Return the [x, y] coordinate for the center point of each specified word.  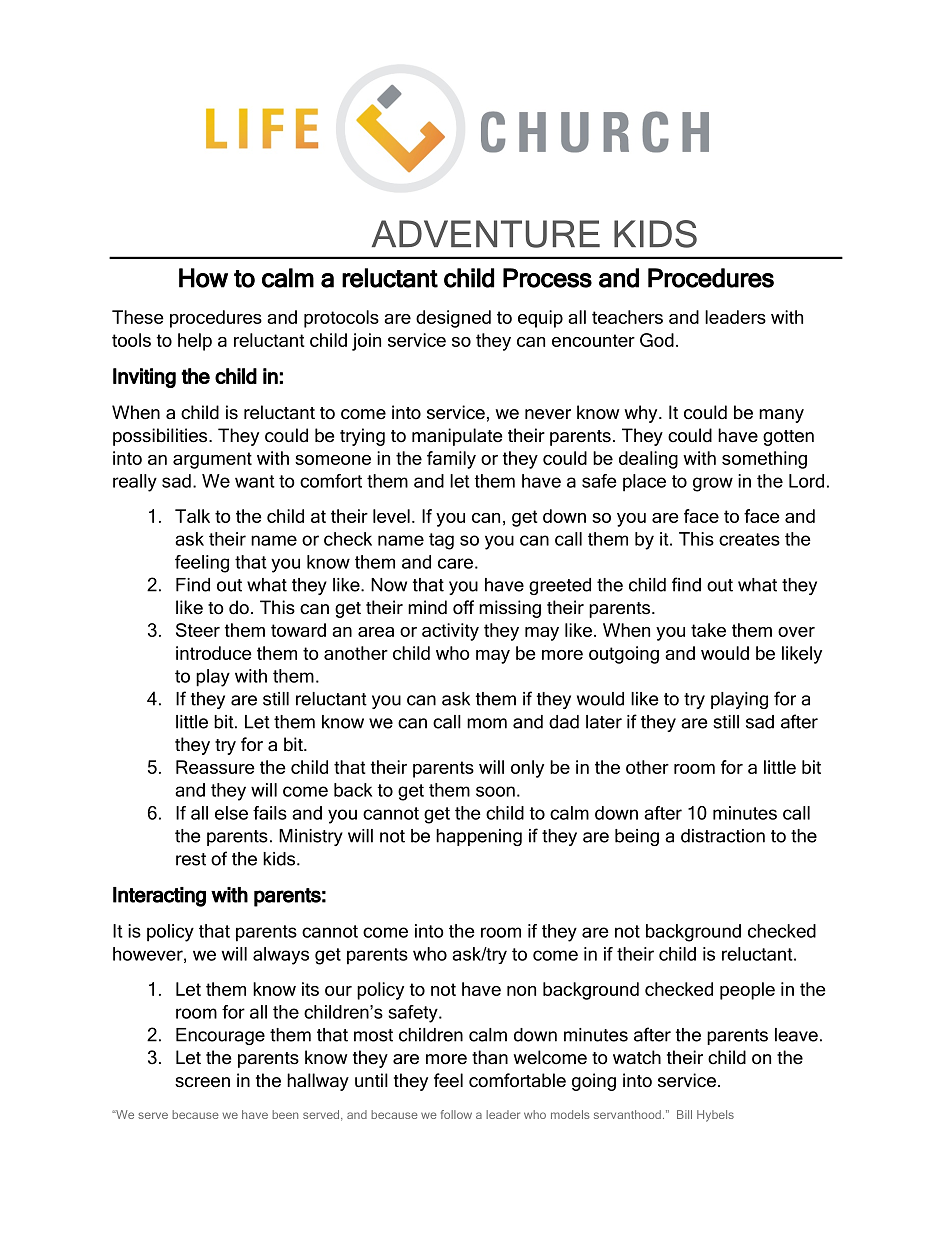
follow [456, 1114]
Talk [192, 516]
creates [749, 539]
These [138, 317]
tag [441, 541]
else [231, 813]
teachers [627, 317]
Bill [684, 1114]
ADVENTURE [486, 234]
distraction [723, 836]
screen [202, 1082]
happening [479, 837]
